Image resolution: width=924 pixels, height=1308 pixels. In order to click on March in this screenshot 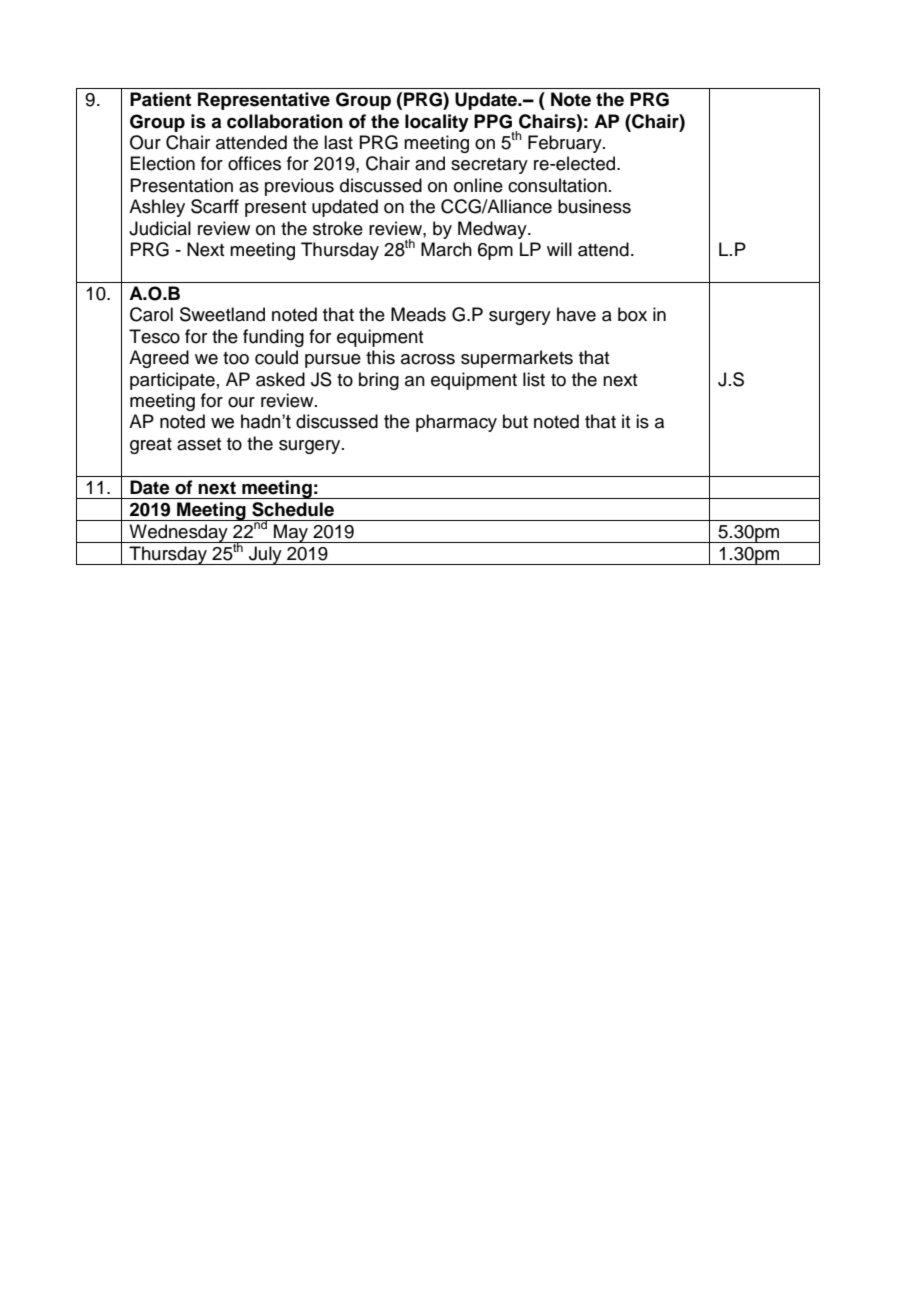, I will do `click(446, 249)`.
